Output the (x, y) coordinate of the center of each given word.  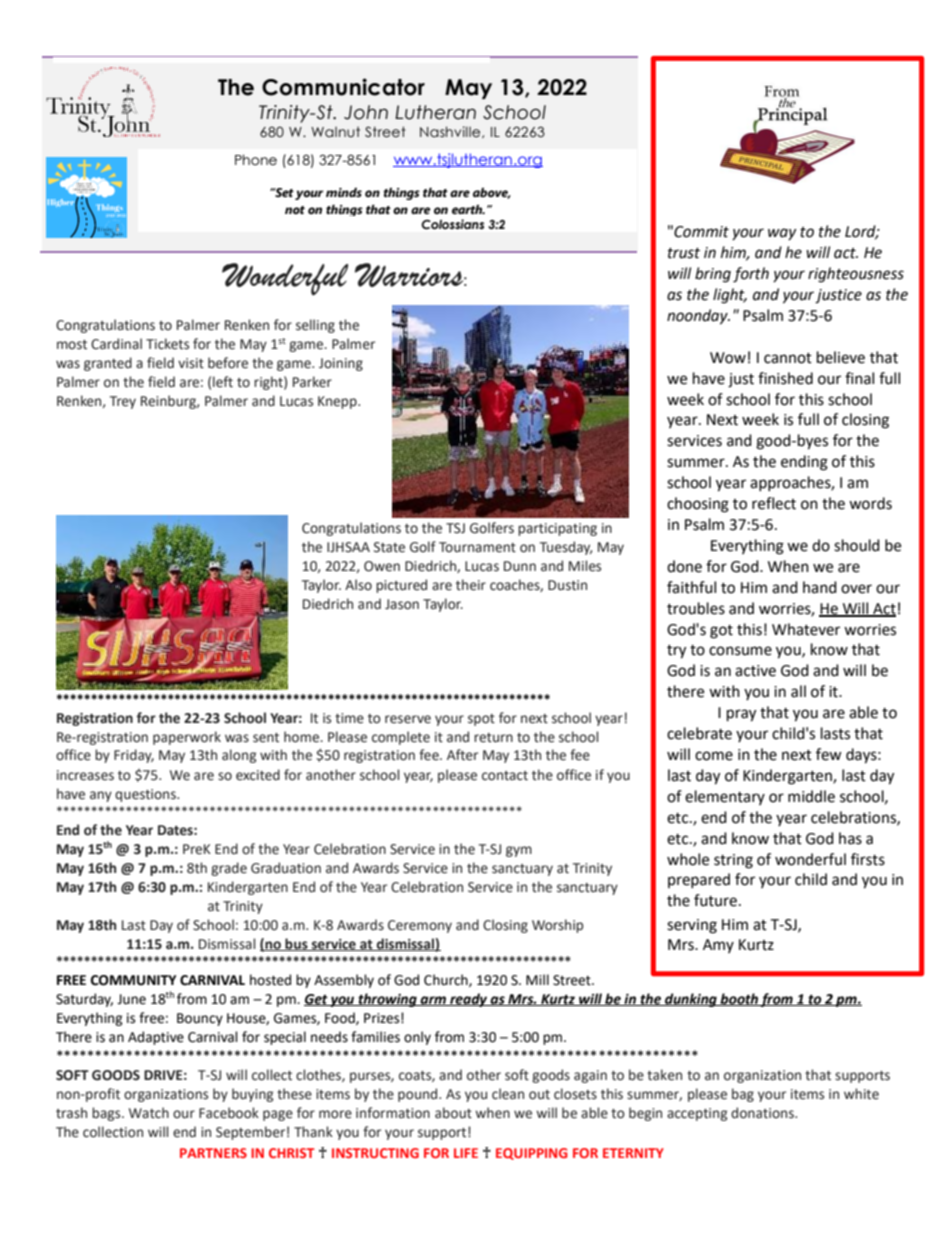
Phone (256, 160)
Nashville (451, 132)
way (782, 234)
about (453, 1113)
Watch (149, 1113)
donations (763, 1113)
